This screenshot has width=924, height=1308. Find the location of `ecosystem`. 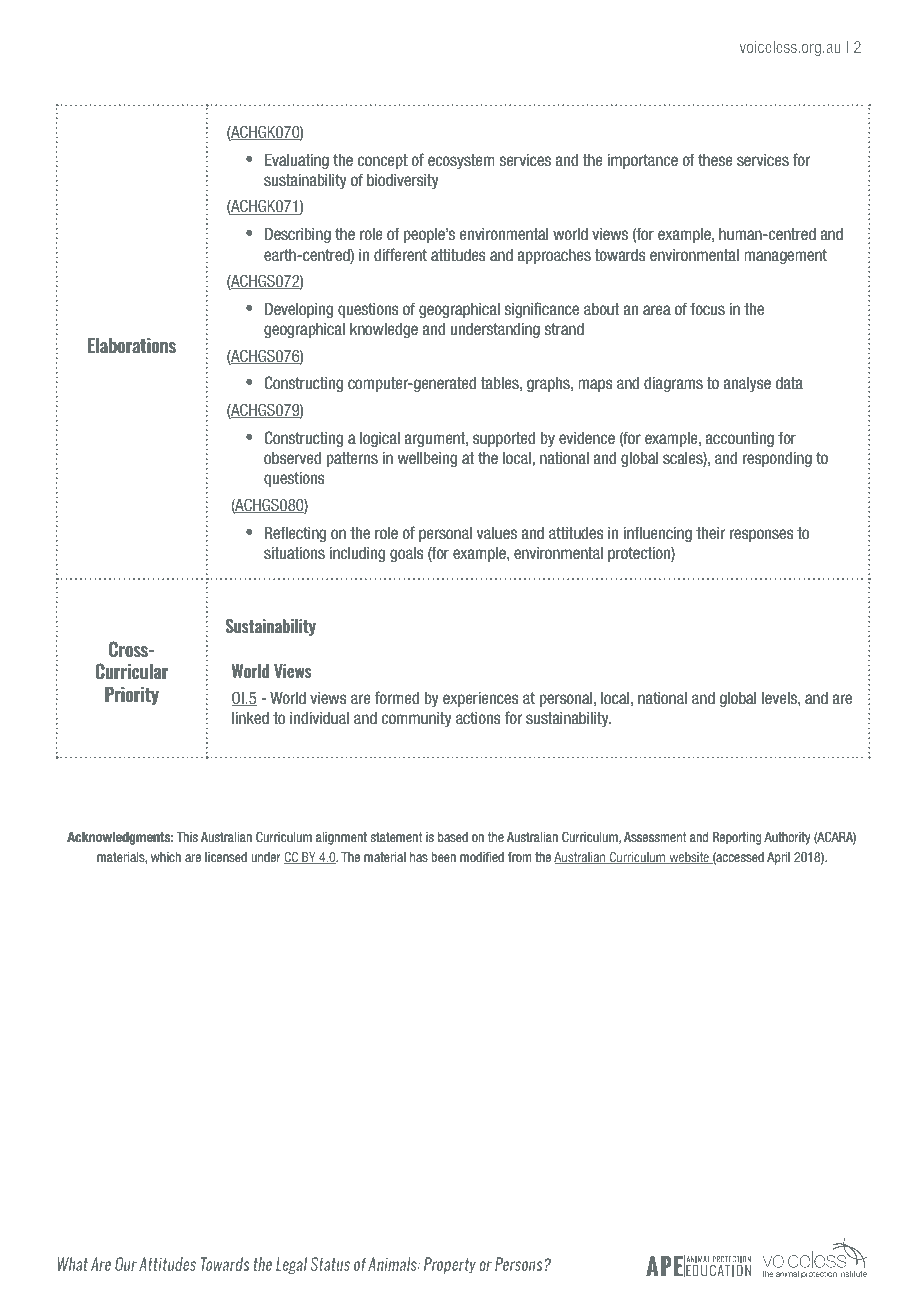

ecosystem is located at coordinates (461, 161).
